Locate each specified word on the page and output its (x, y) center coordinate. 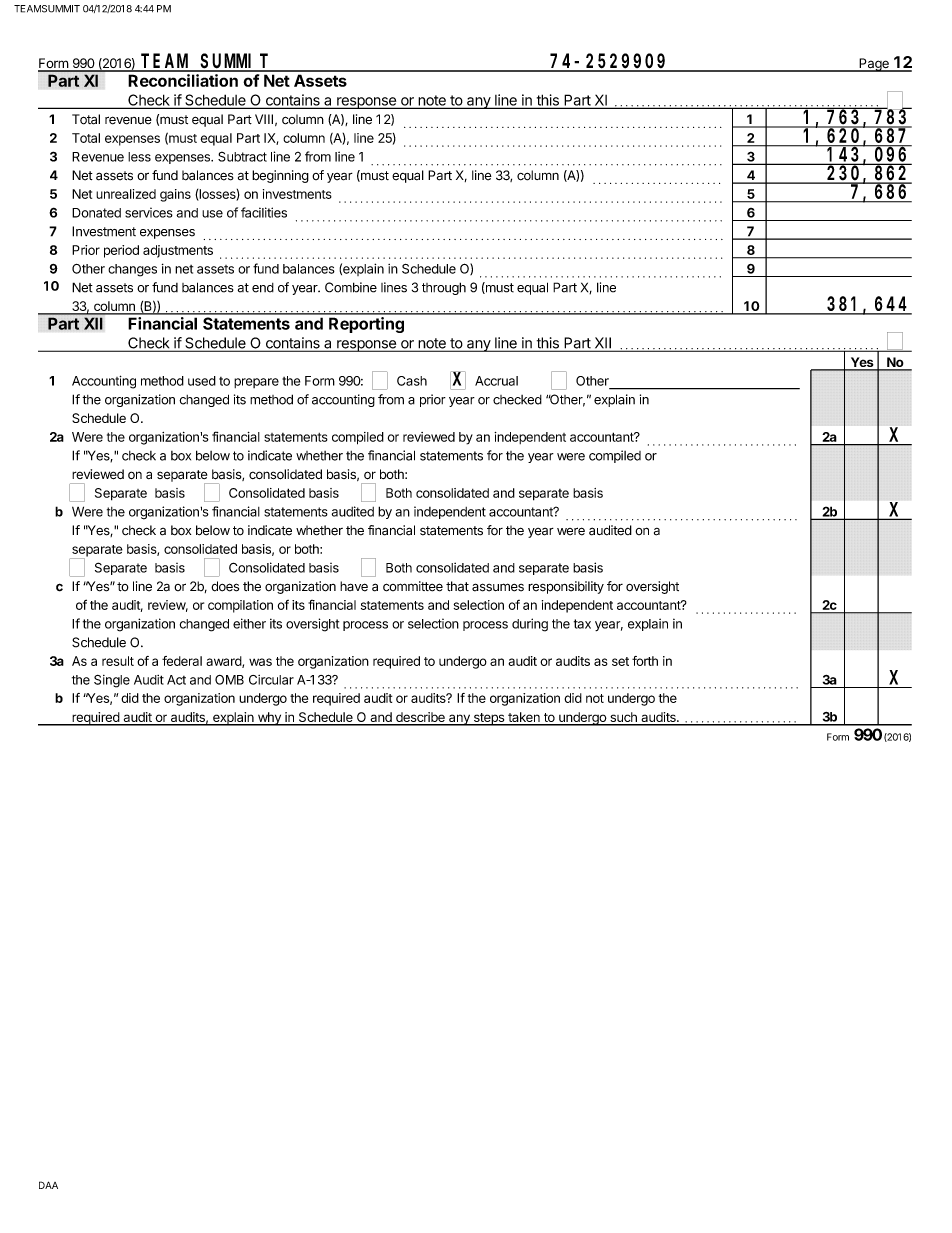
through (444, 288)
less (139, 157)
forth (645, 661)
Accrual (496, 381)
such (623, 718)
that (457, 586)
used (202, 381)
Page (874, 65)
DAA (48, 1185)
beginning (280, 176)
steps (489, 719)
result (118, 661)
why (269, 719)
